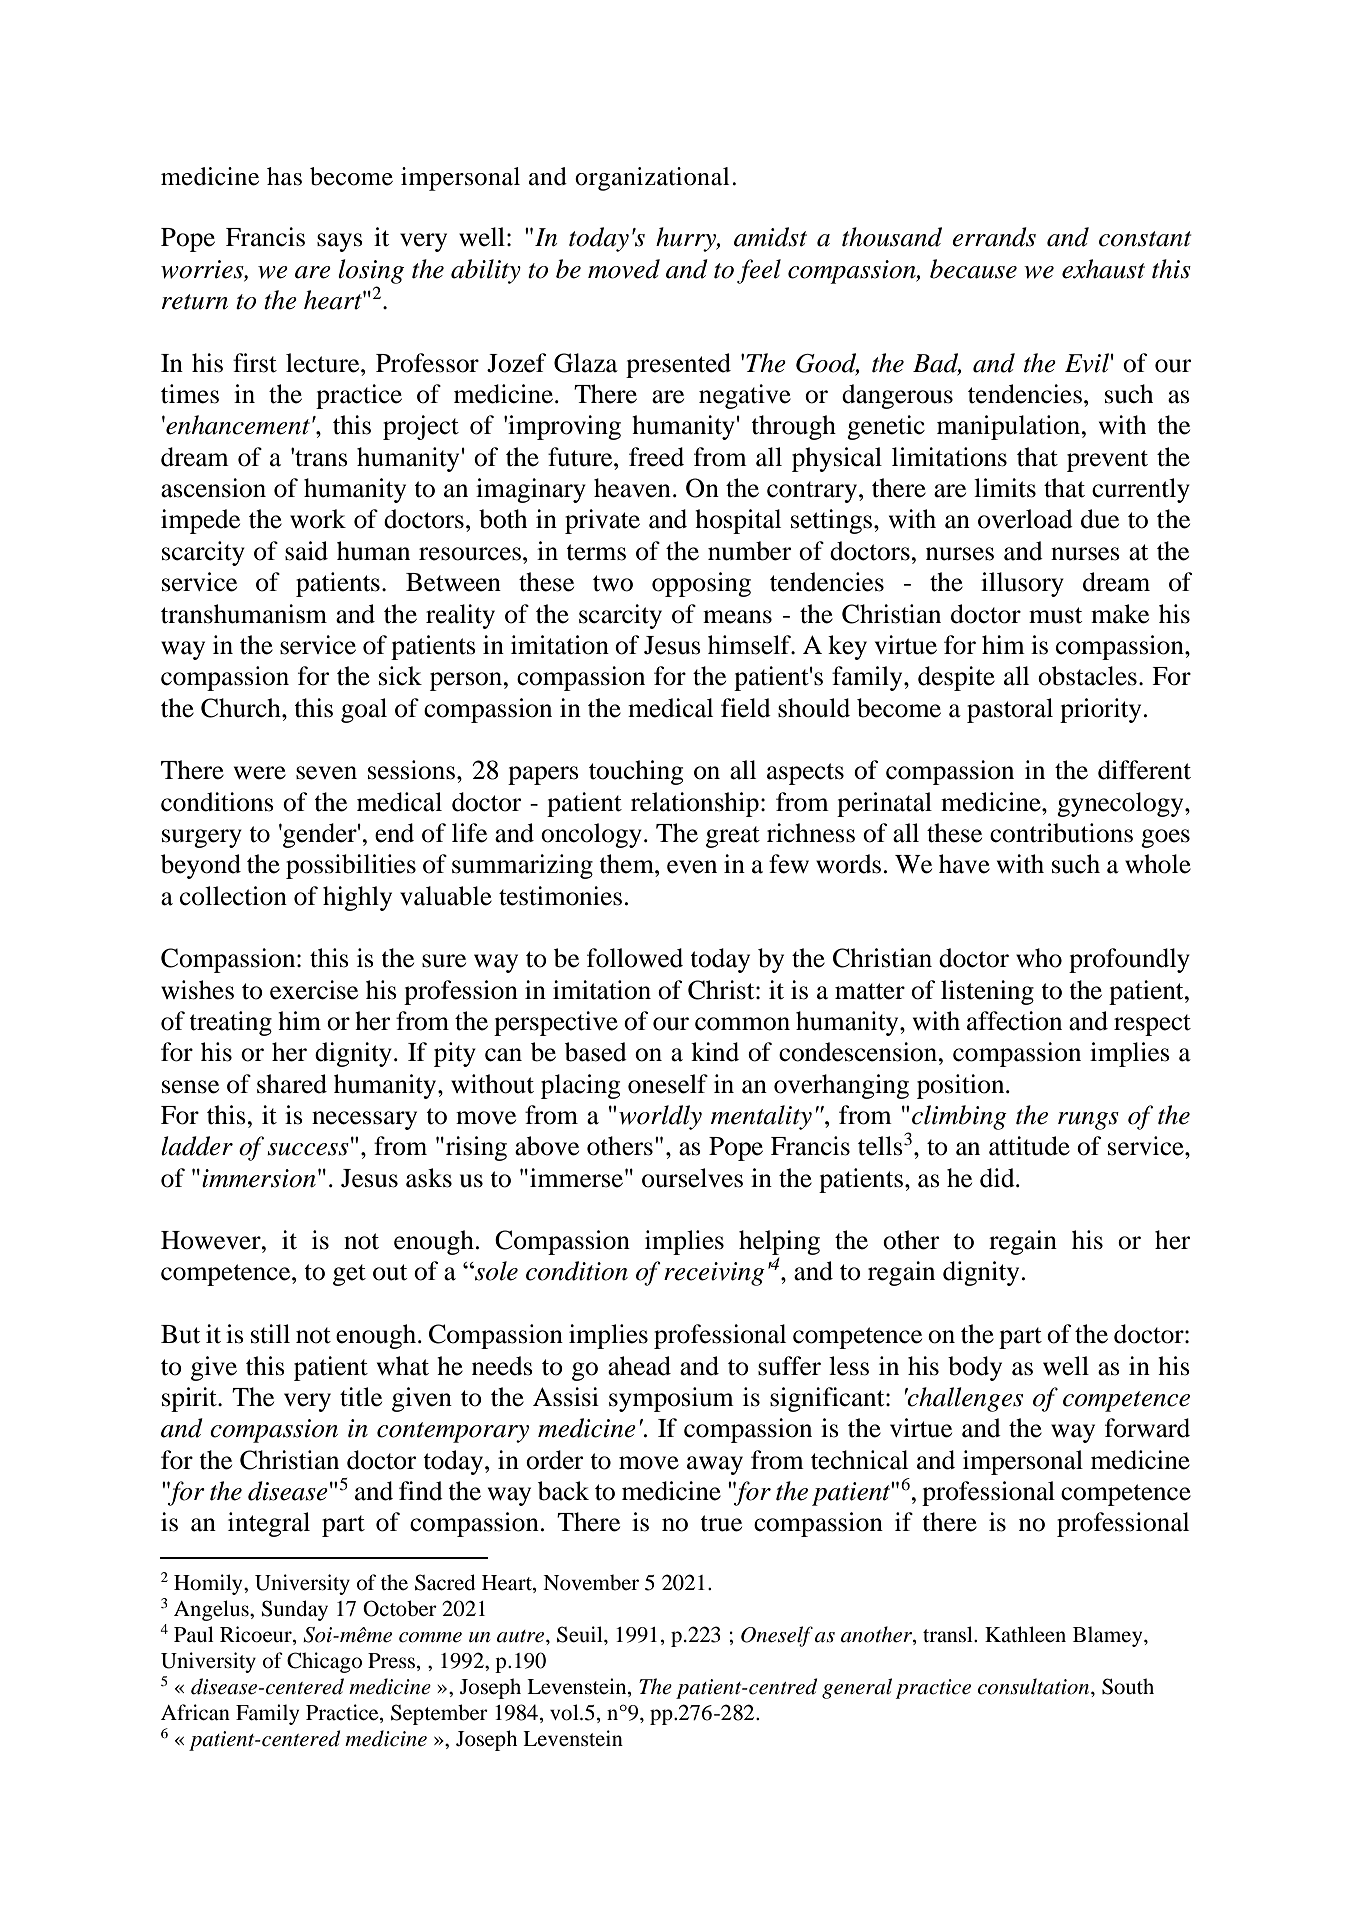 This page has height=1912, width=1352. I want to click on organizational, so click(652, 179).
